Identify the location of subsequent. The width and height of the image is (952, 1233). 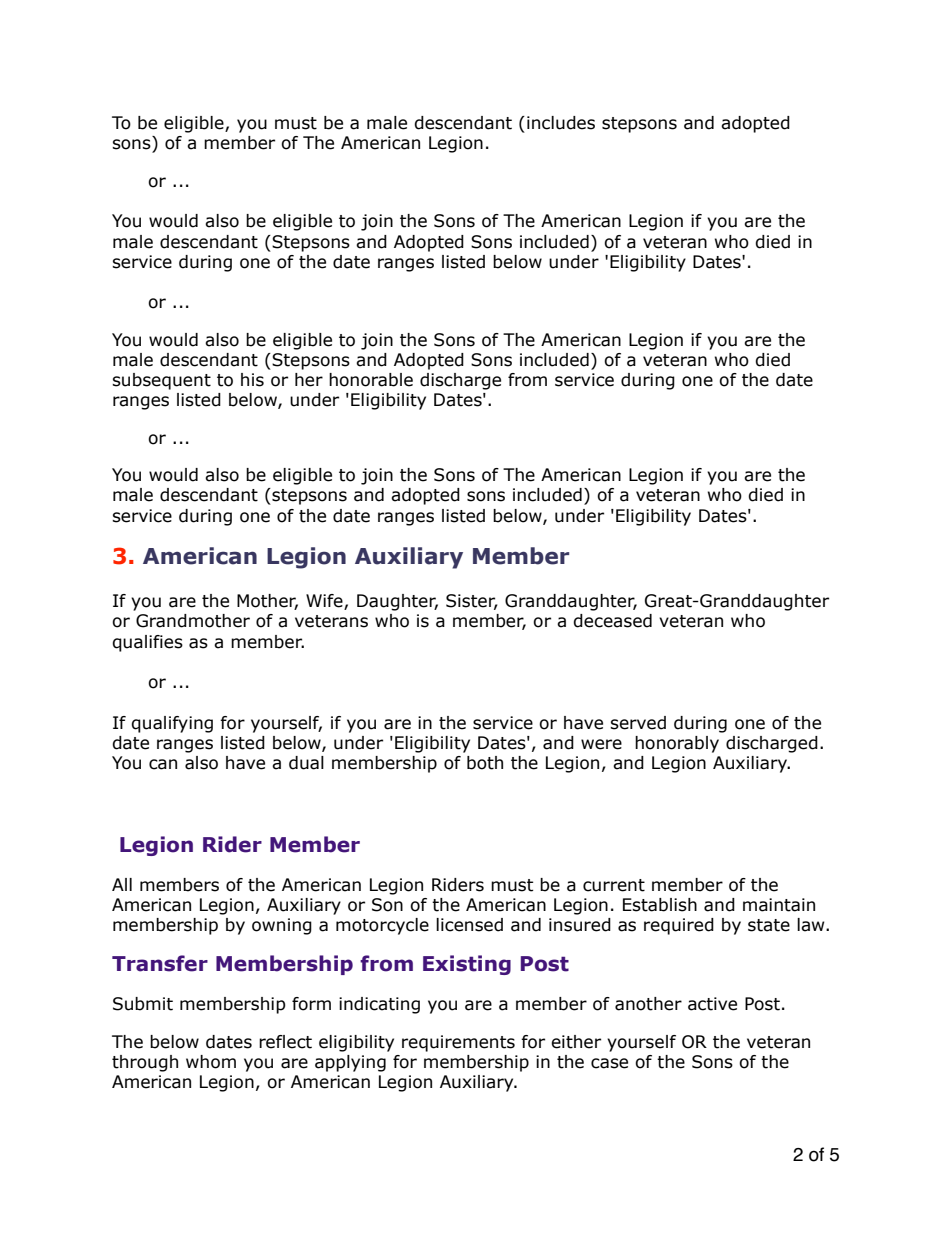
(161, 381).
